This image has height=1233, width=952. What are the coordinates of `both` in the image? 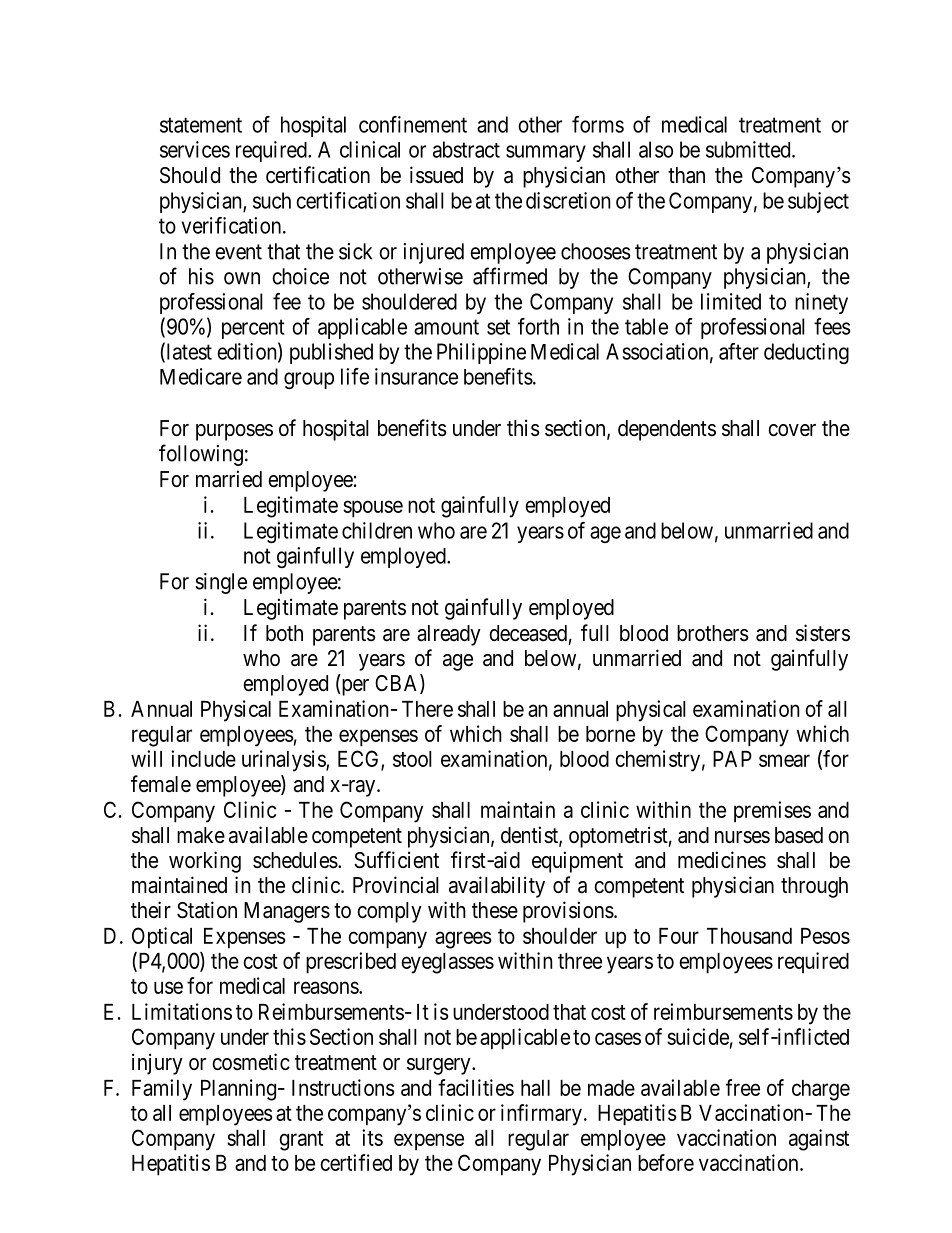 It's located at (284, 633).
